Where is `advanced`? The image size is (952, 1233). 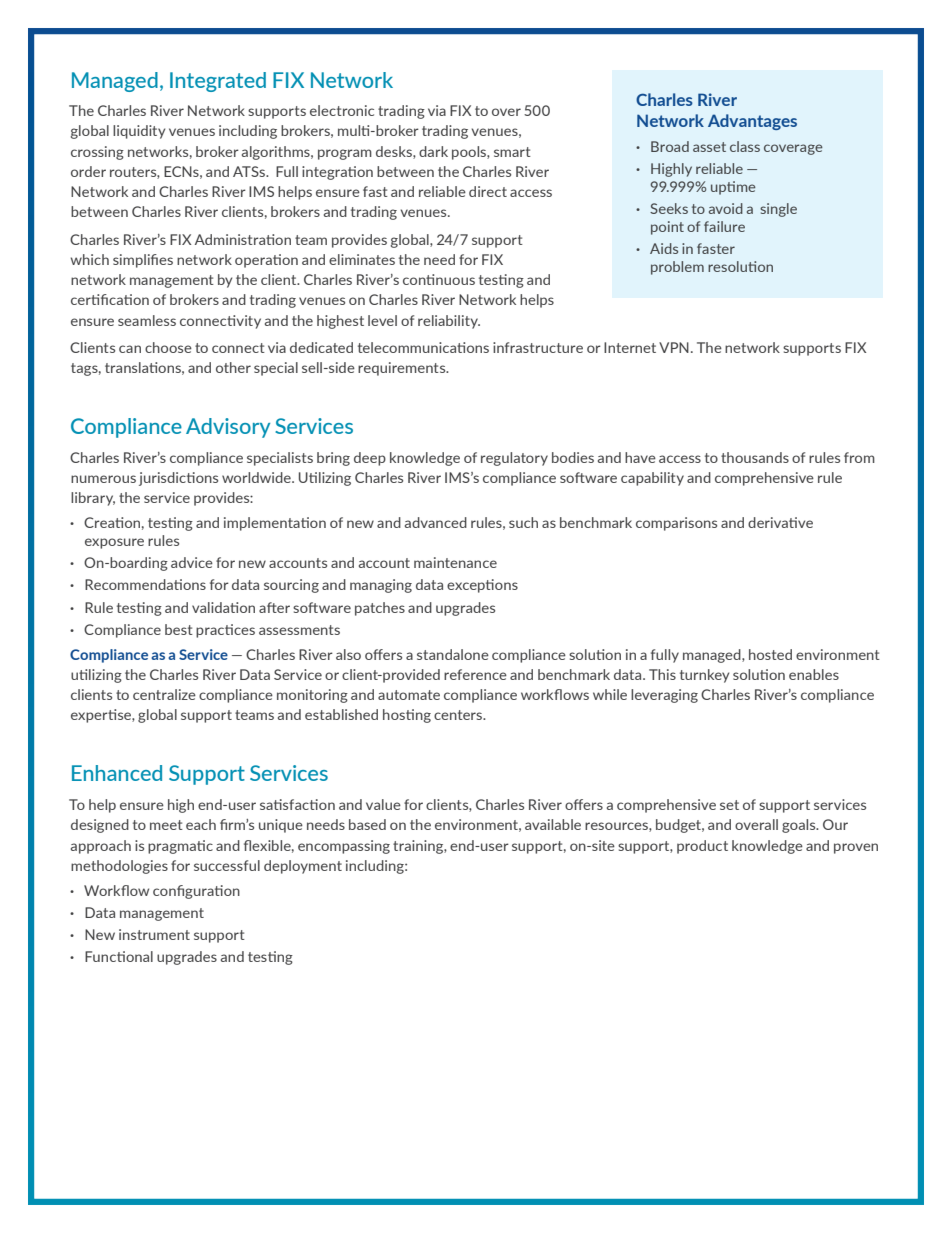 advanced is located at coordinates (436, 522).
